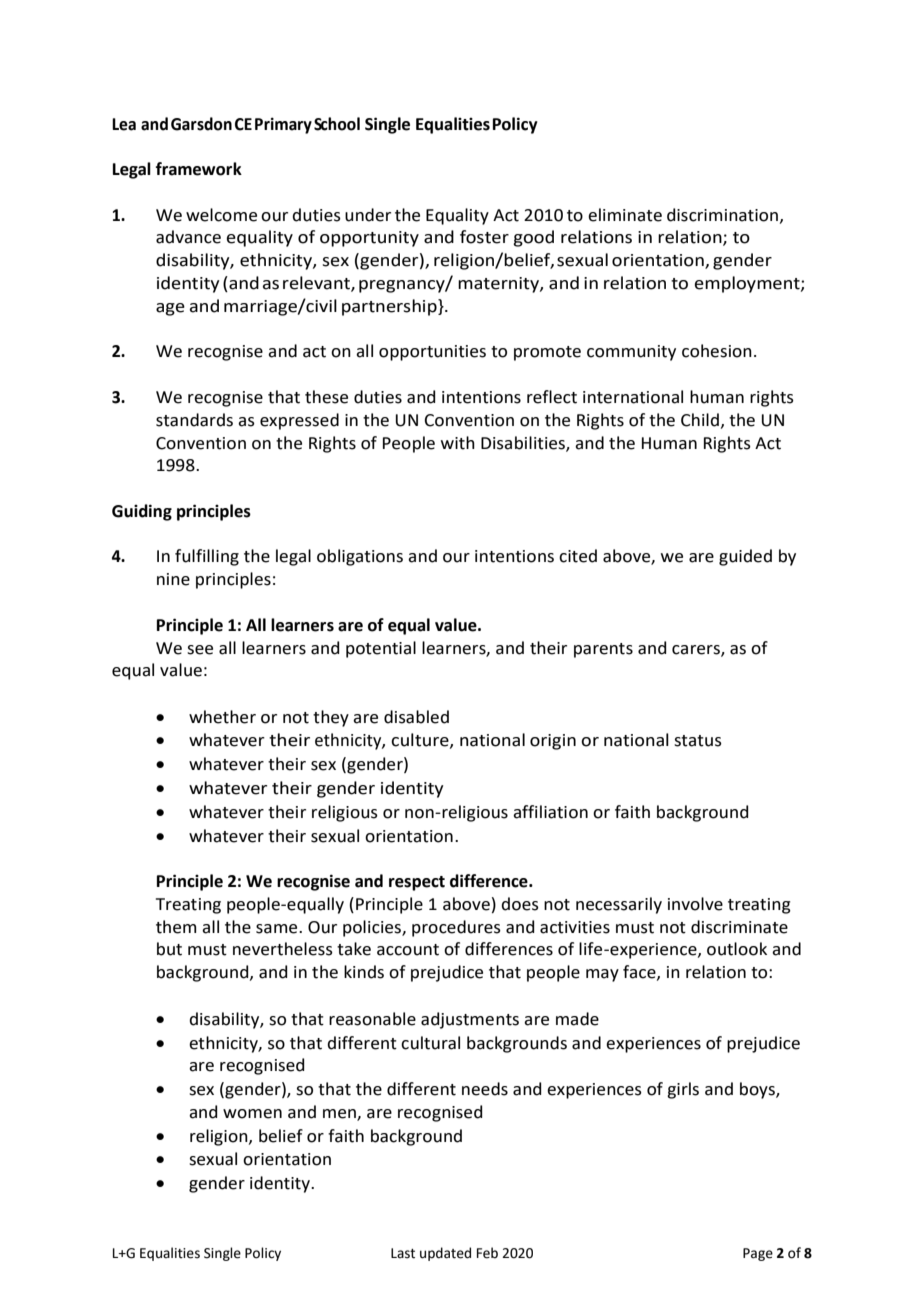 The width and height of the page is (924, 1309). I want to click on Child, so click(700, 420).
